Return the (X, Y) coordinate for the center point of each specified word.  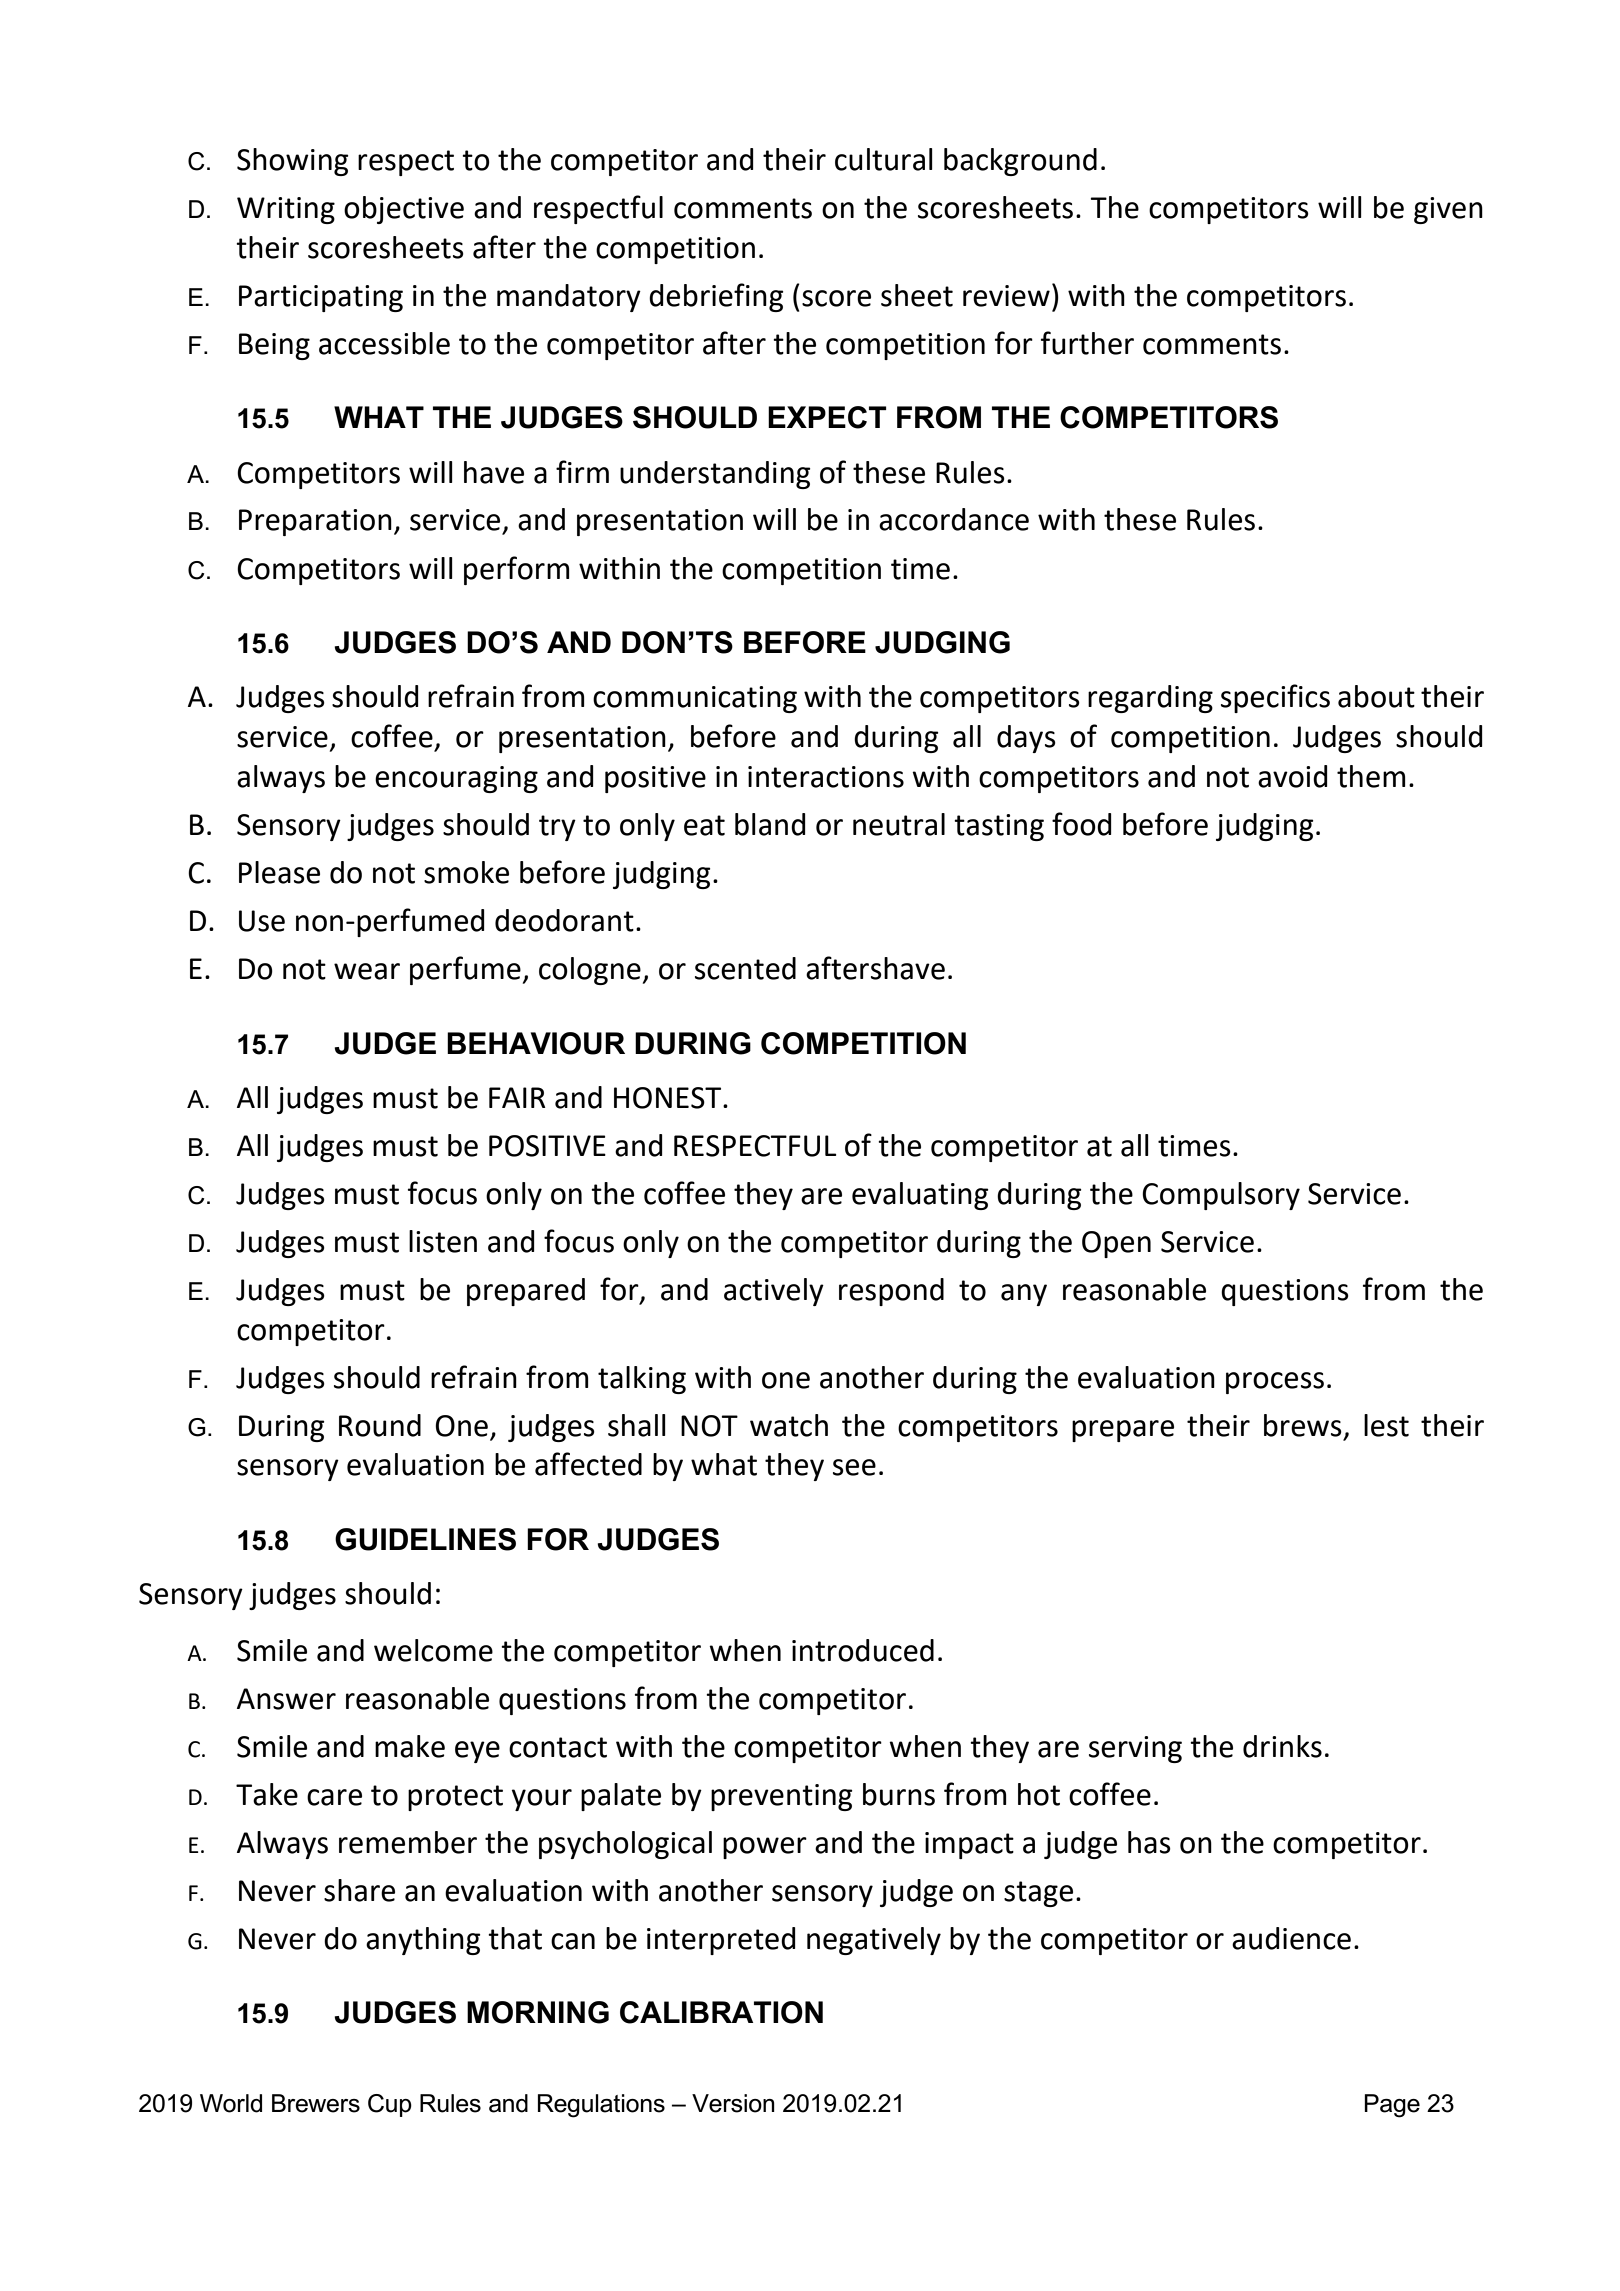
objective (404, 210)
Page (1392, 2106)
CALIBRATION (721, 2012)
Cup (390, 2105)
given (1448, 210)
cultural (884, 159)
